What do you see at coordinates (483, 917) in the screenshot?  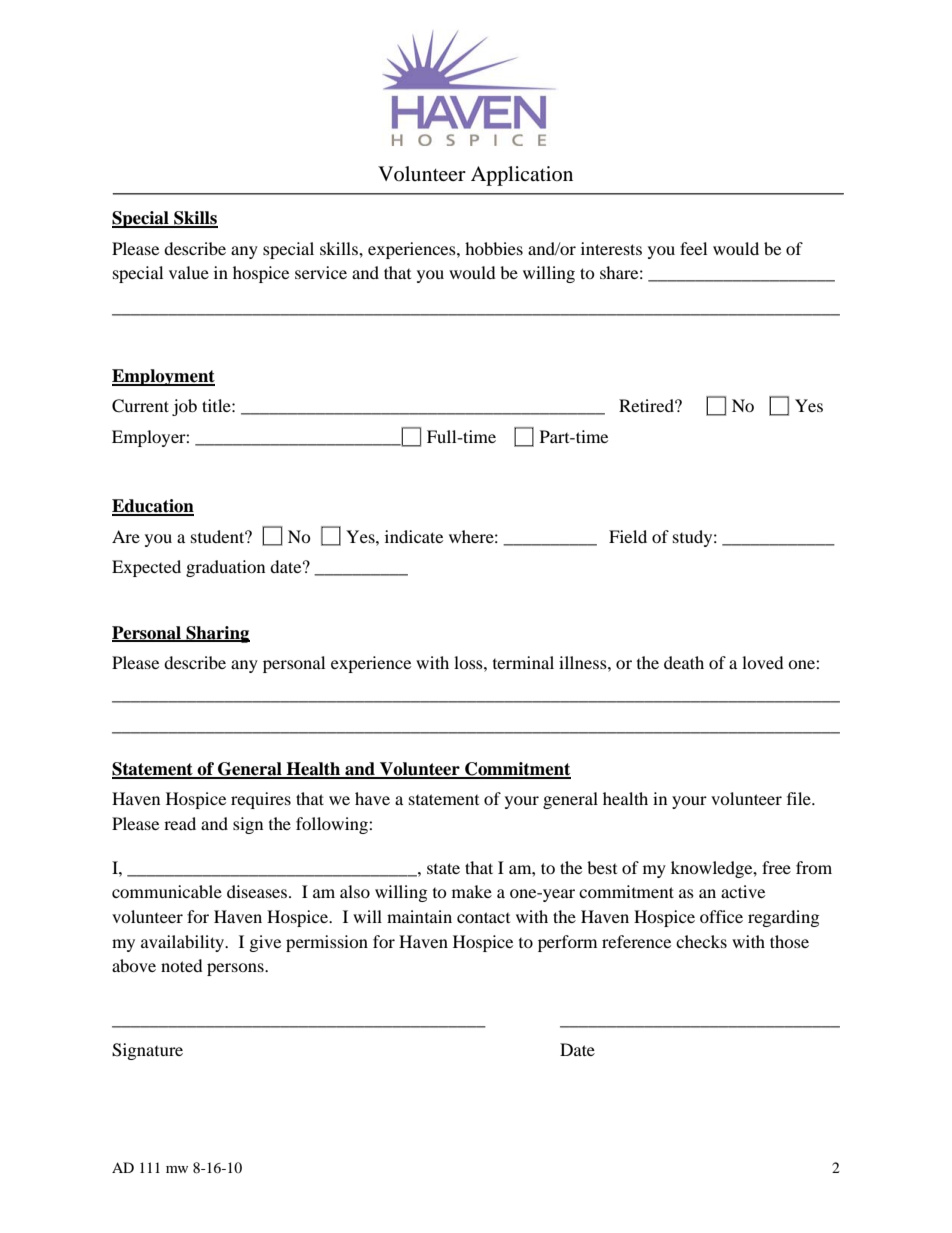 I see `contact` at bounding box center [483, 917].
